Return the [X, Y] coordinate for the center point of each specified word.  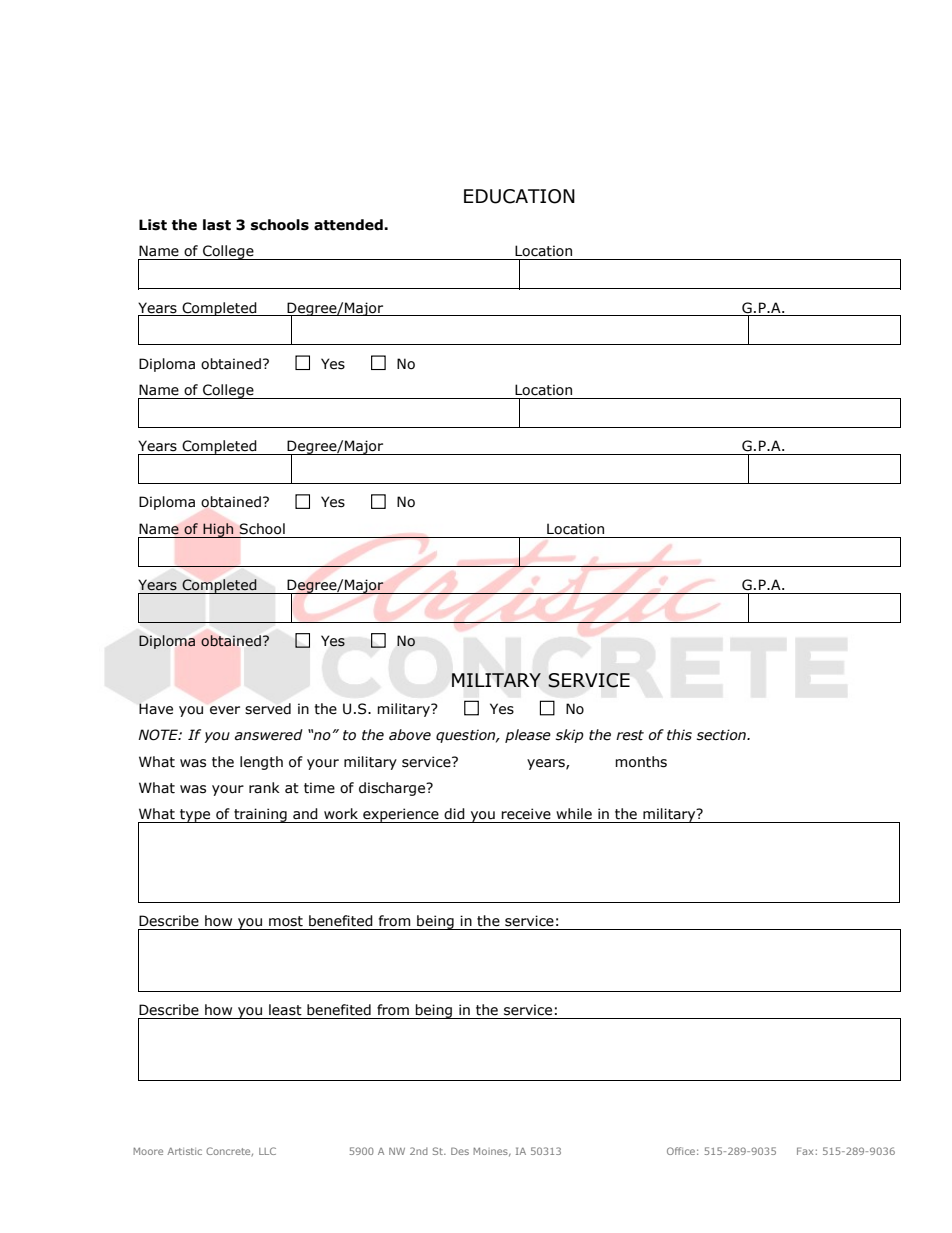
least [285, 1010]
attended [349, 225]
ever [225, 710]
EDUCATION [519, 196]
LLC [267, 1151]
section [722, 735]
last [217, 225]
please [528, 736]
